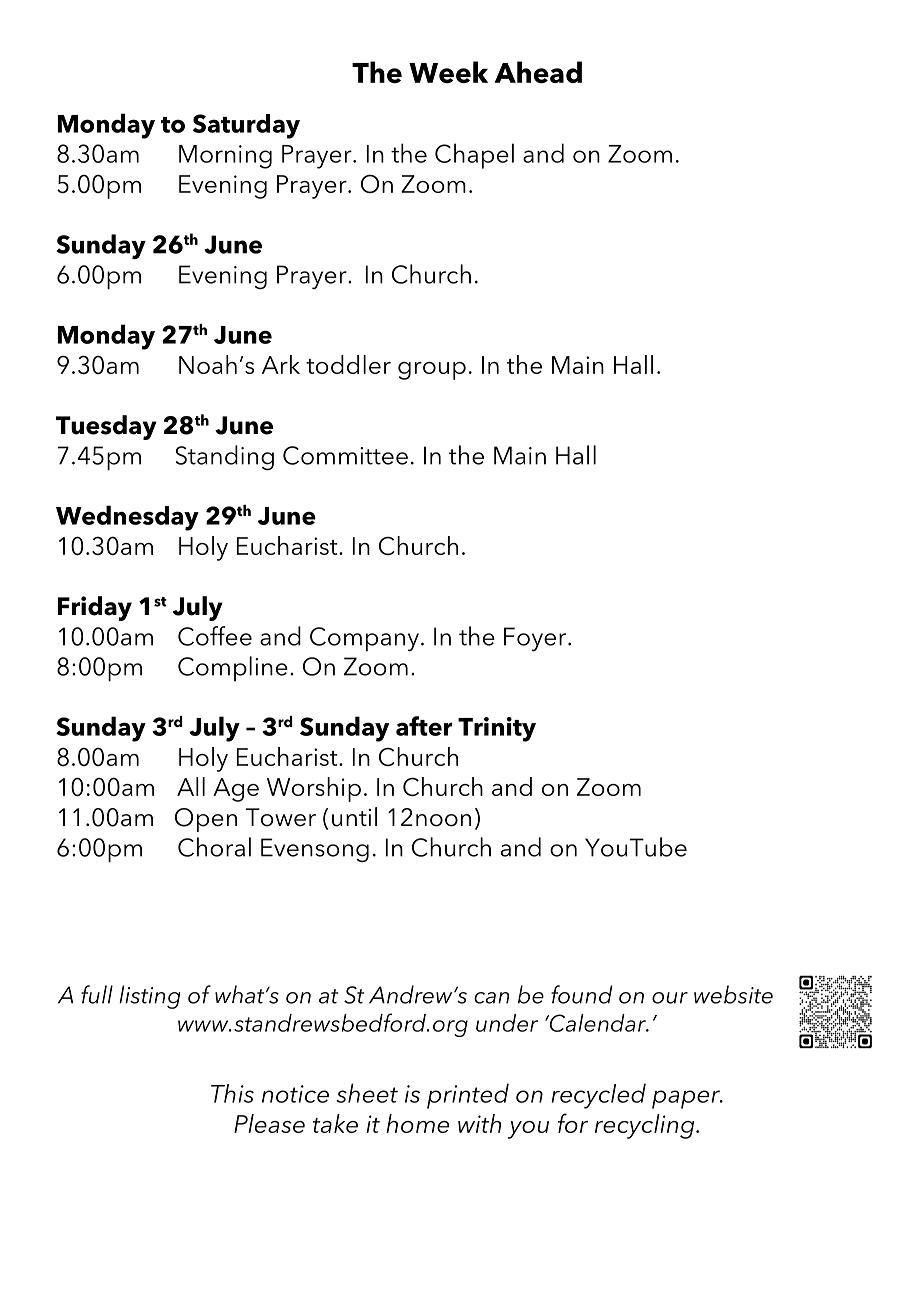 This screenshot has height=1308, width=924. What do you see at coordinates (536, 639) in the screenshot?
I see `Foyer` at bounding box center [536, 639].
